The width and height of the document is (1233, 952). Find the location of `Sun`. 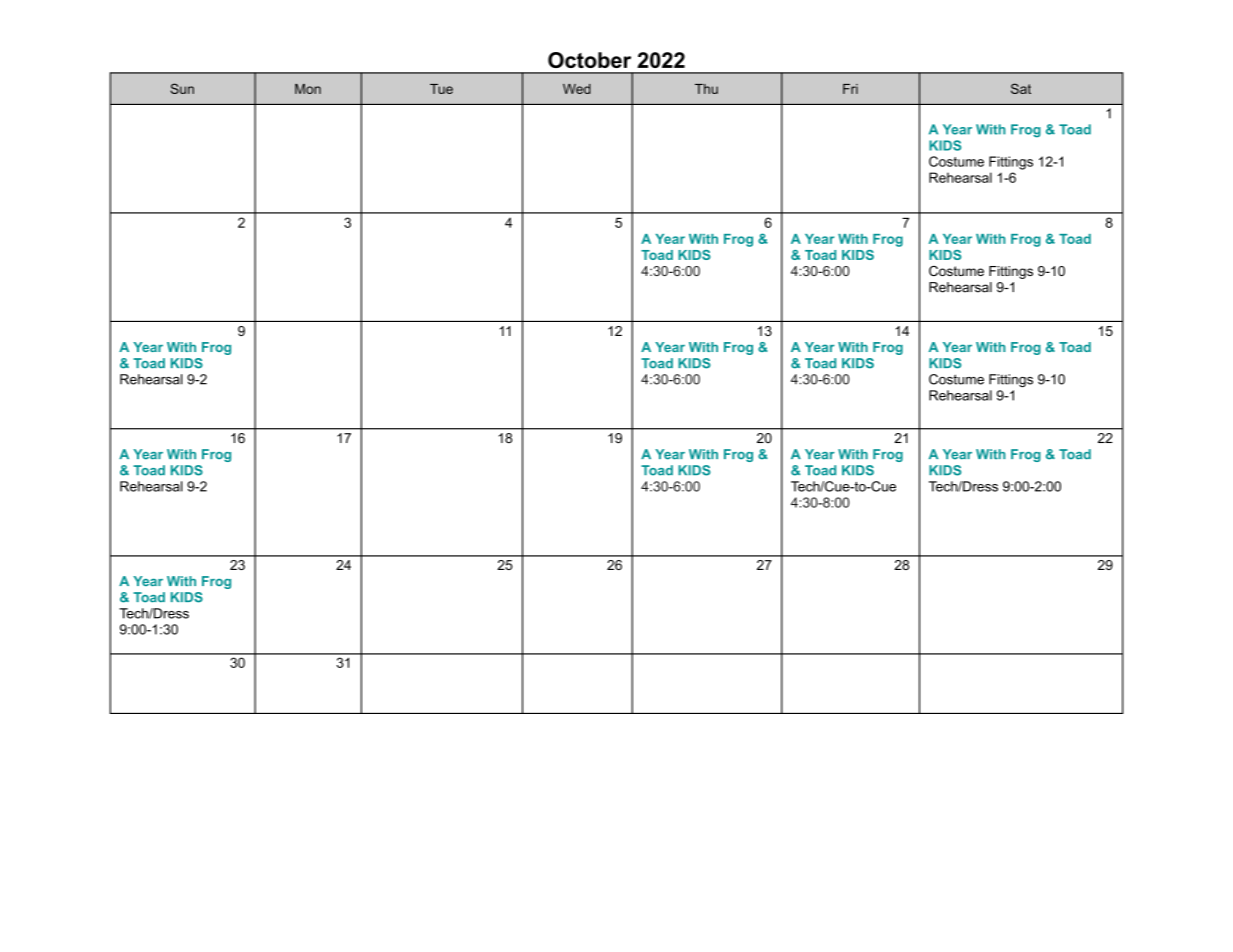

Sun is located at coordinates (182, 88).
